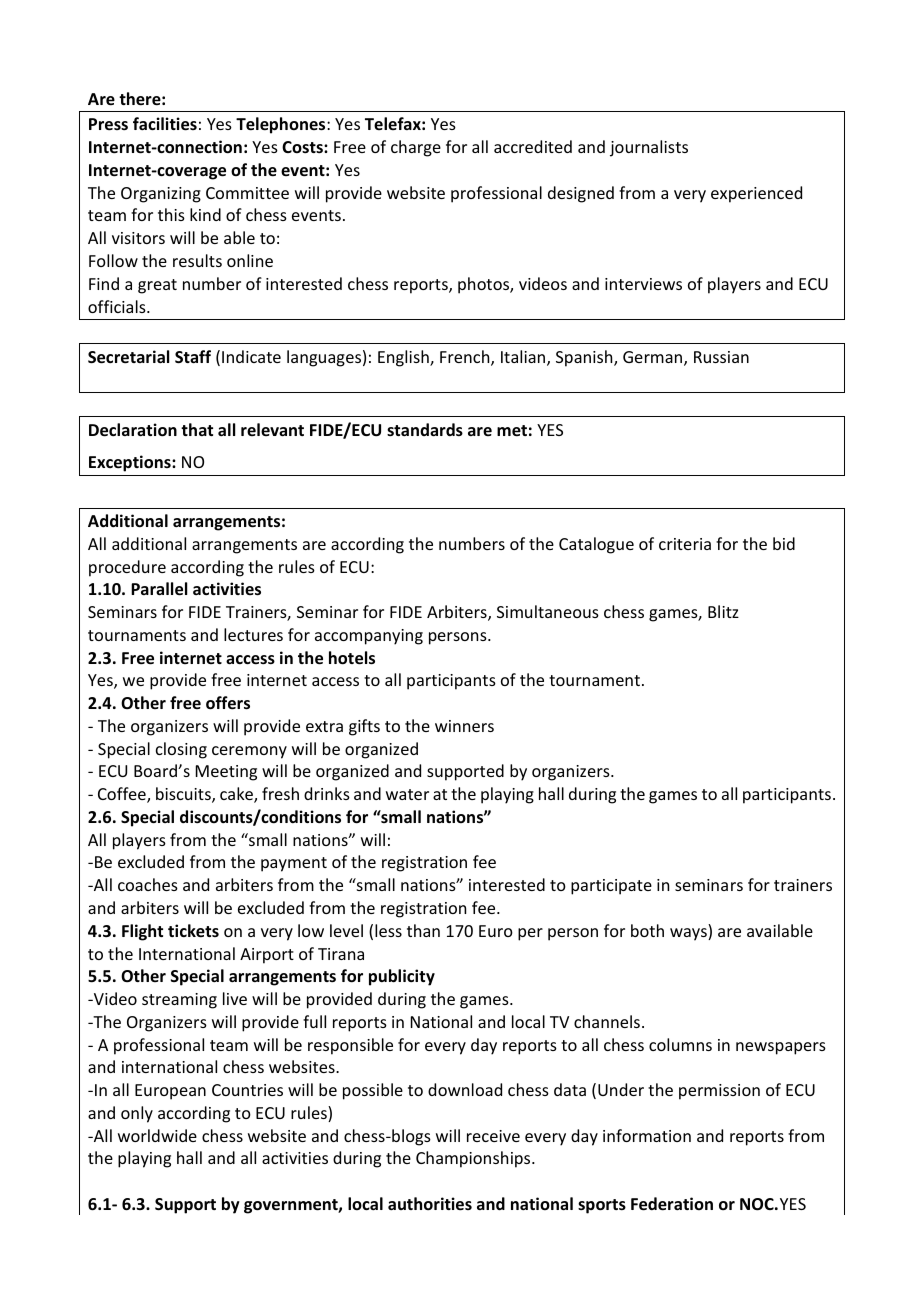 Image resolution: width=924 pixels, height=1308 pixels. I want to click on journalists, so click(649, 148).
